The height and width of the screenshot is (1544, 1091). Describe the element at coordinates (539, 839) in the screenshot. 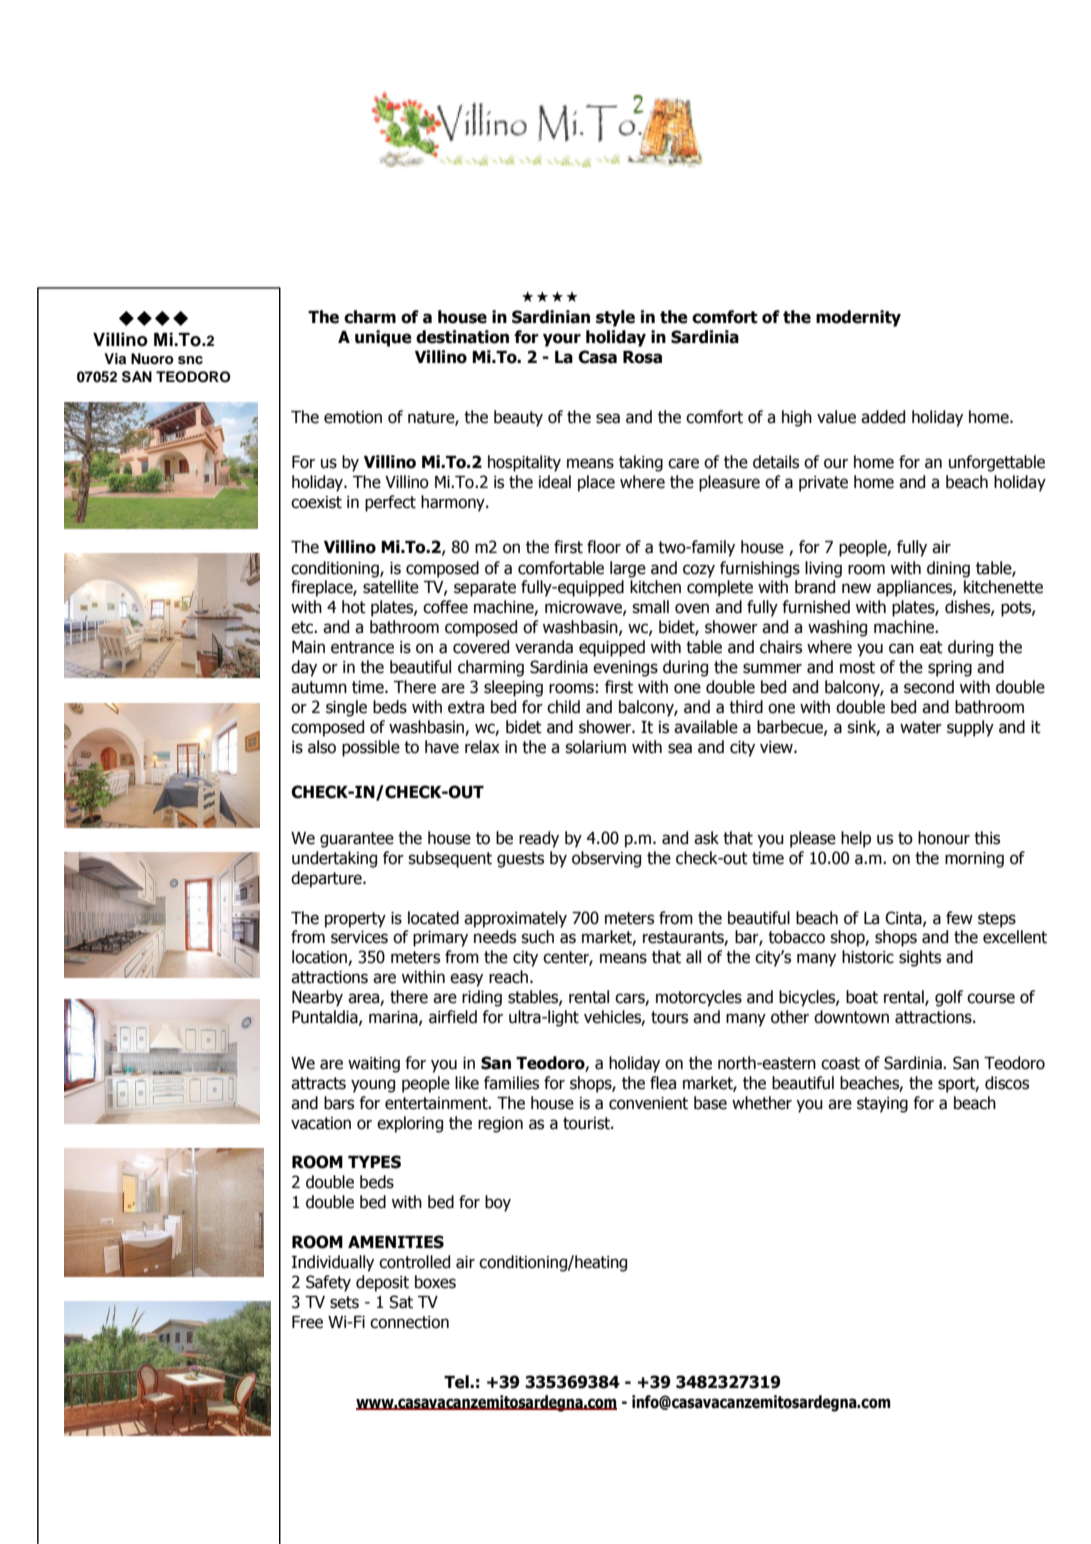

I see `ready` at that location.
